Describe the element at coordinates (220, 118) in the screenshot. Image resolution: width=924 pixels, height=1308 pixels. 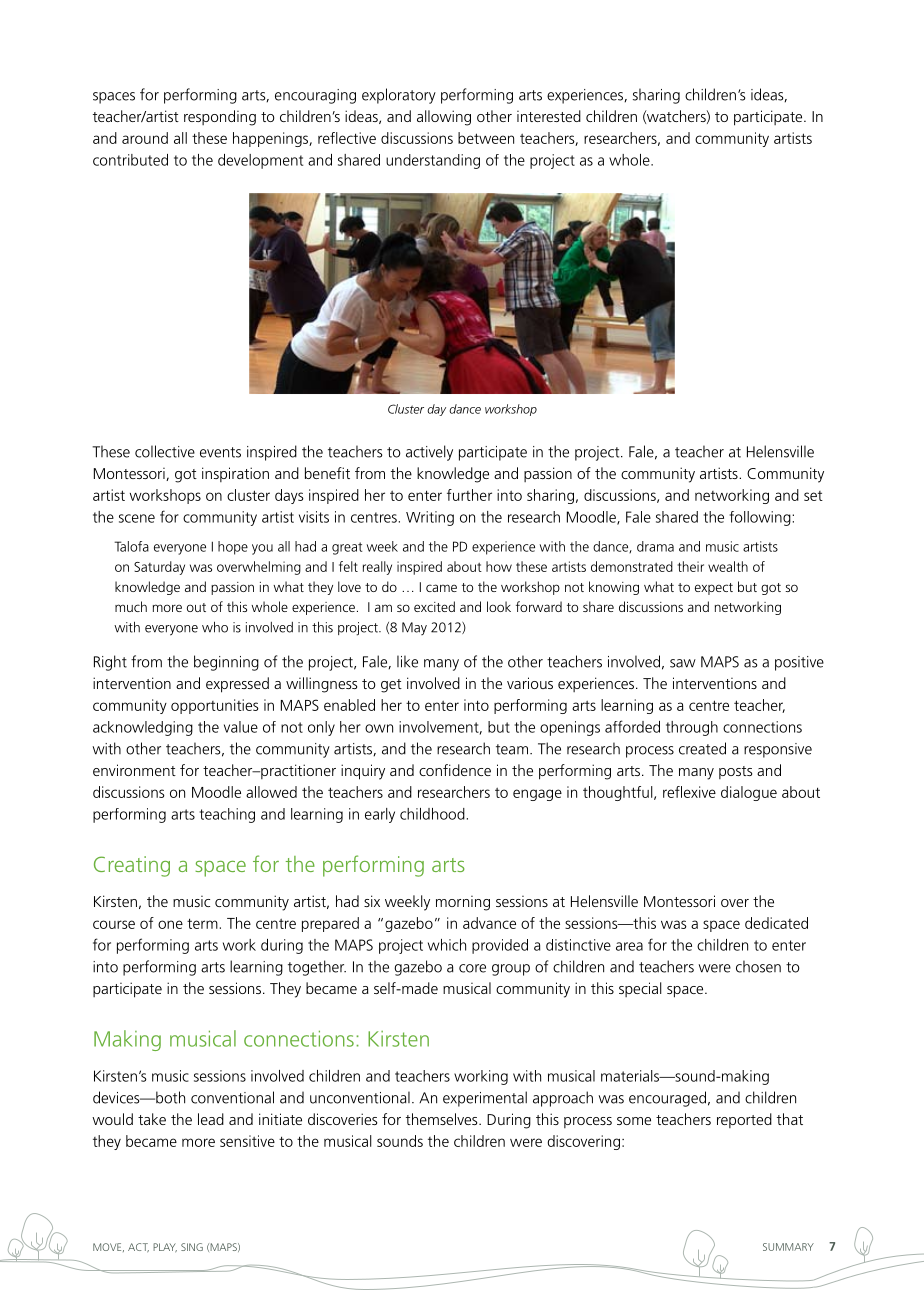
I see `responding` at that location.
